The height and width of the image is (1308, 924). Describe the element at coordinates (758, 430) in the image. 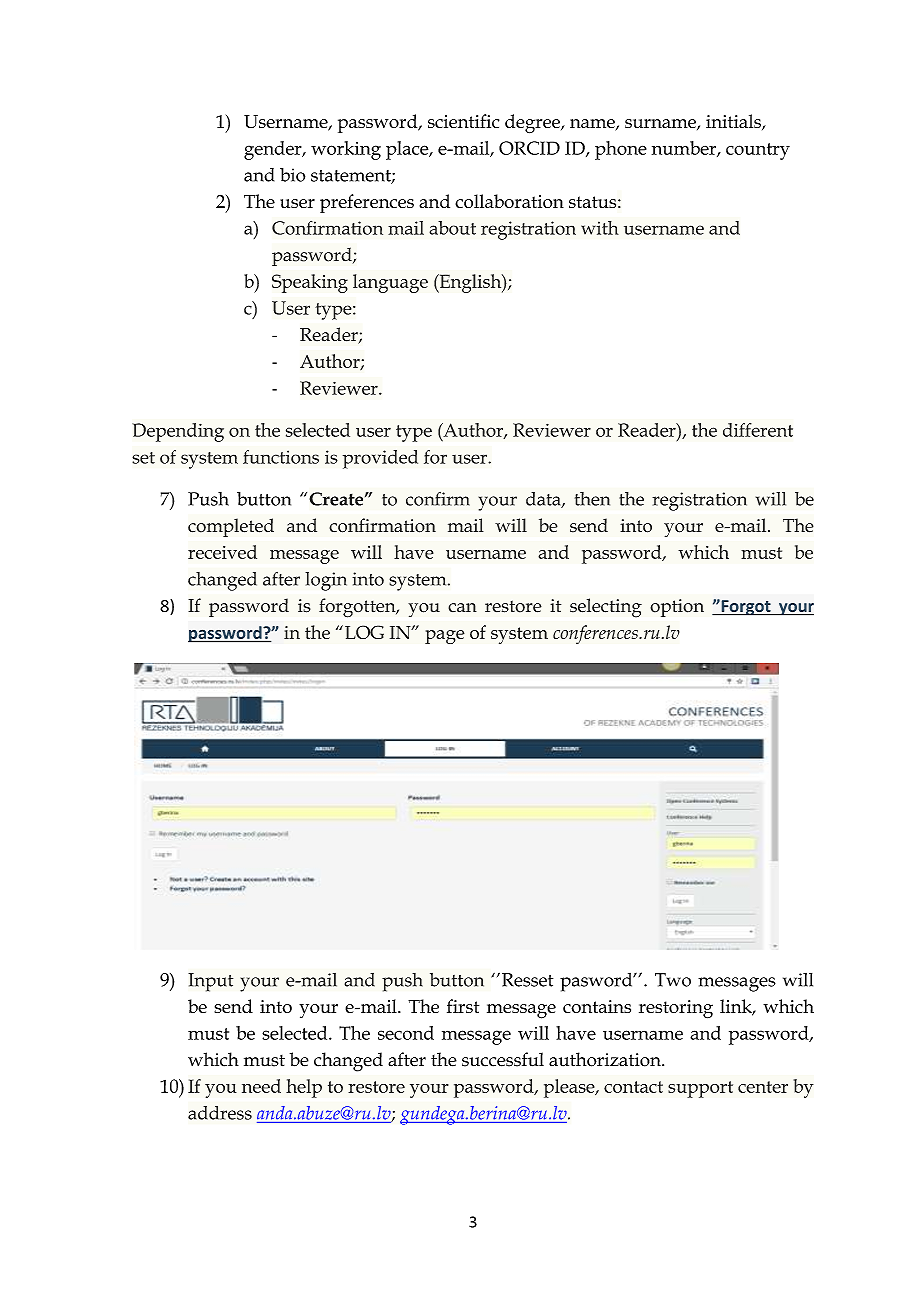

I see `different` at that location.
